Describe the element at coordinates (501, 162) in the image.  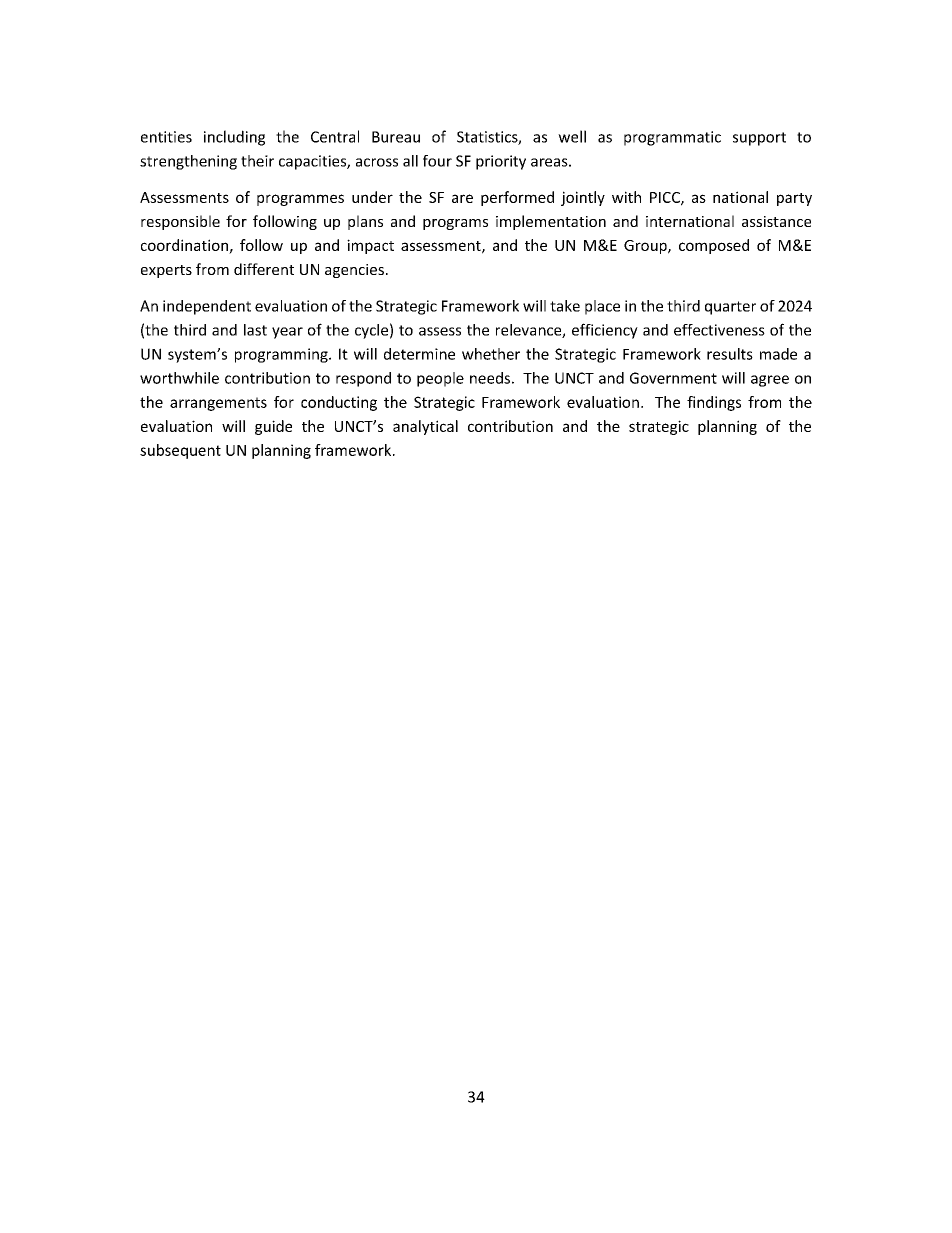
I see `priority` at that location.
